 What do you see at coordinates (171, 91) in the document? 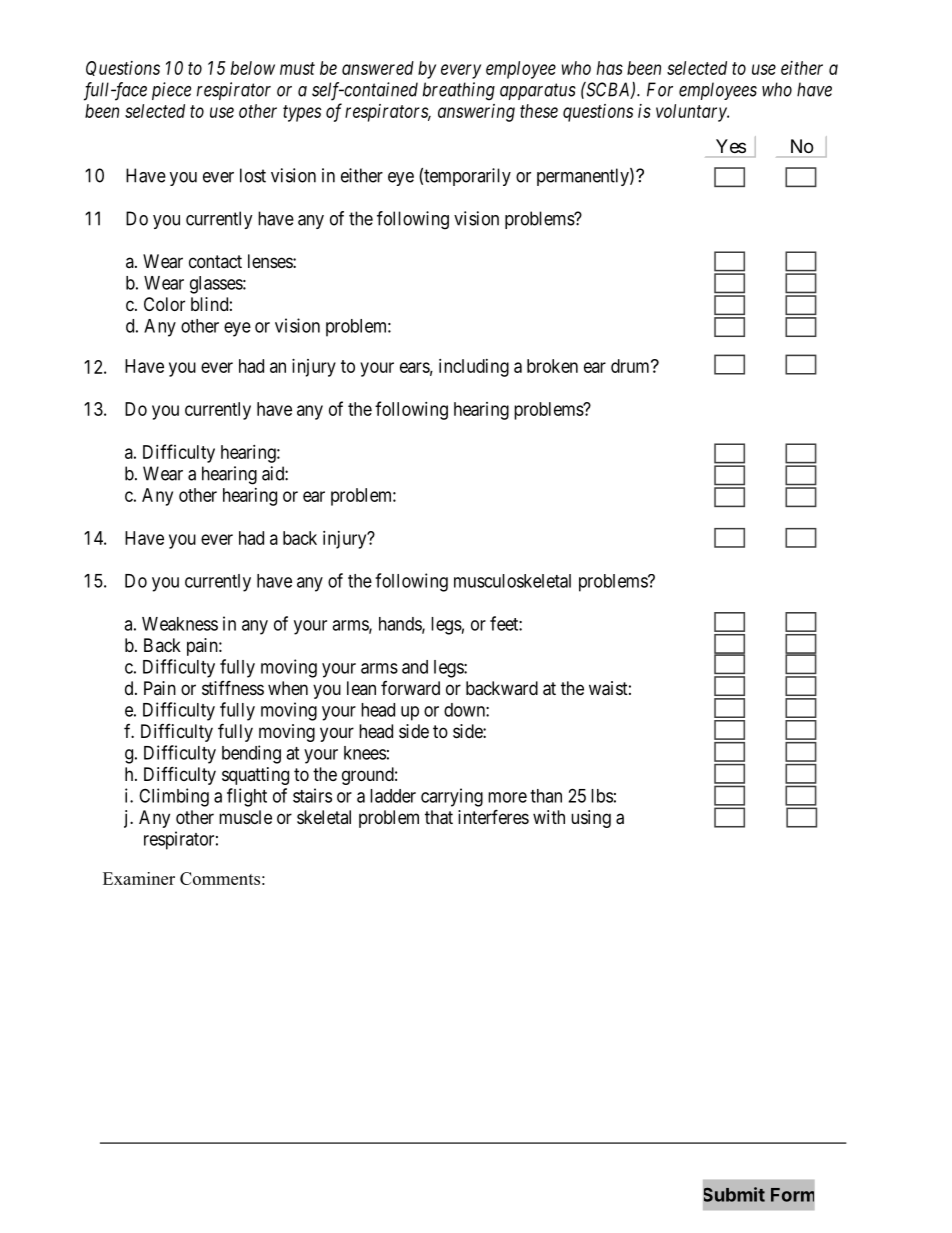
I see `piece` at bounding box center [171, 91].
